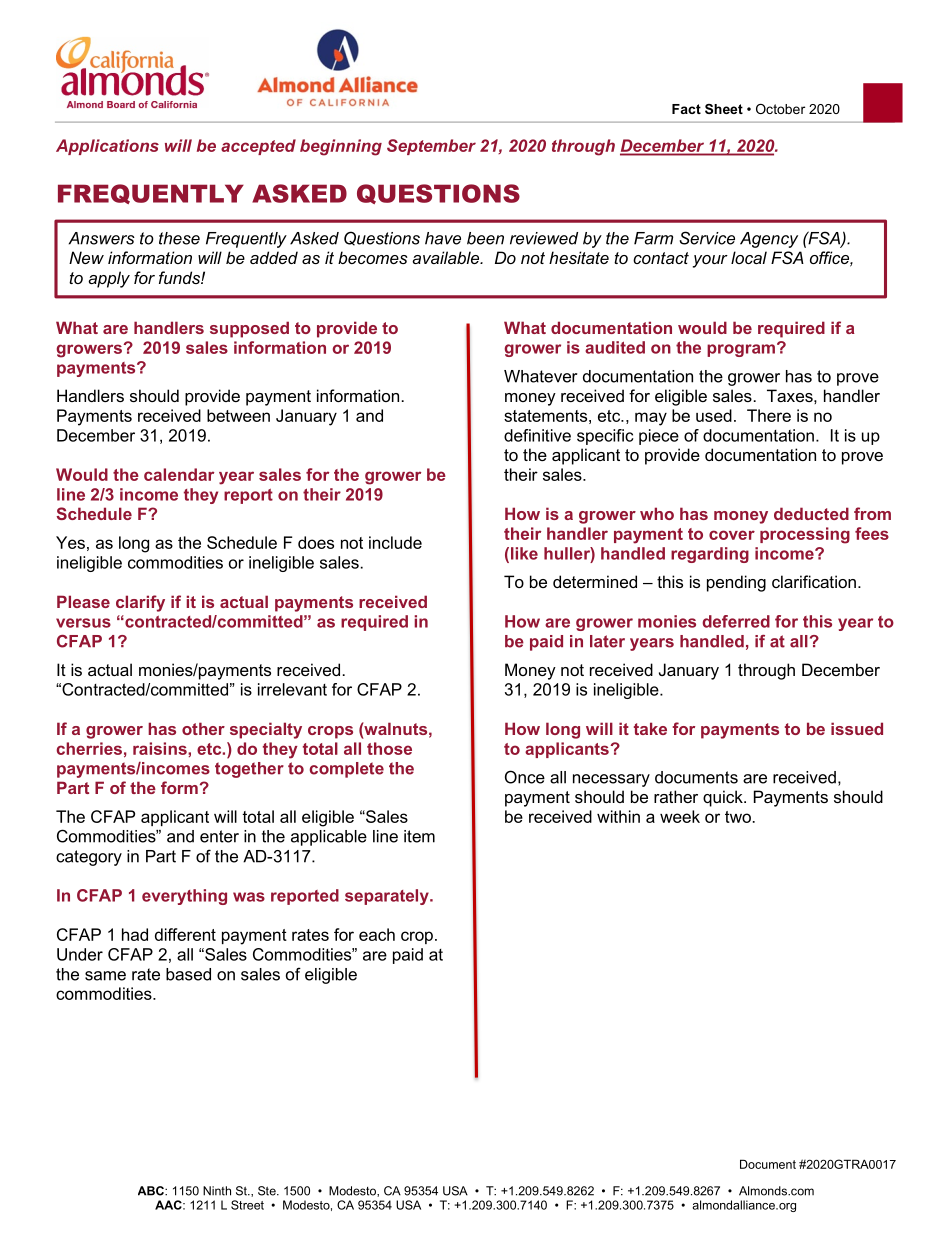 This screenshot has height=1233, width=952. Describe the element at coordinates (736, 621) in the screenshot. I see `deferred` at that location.
